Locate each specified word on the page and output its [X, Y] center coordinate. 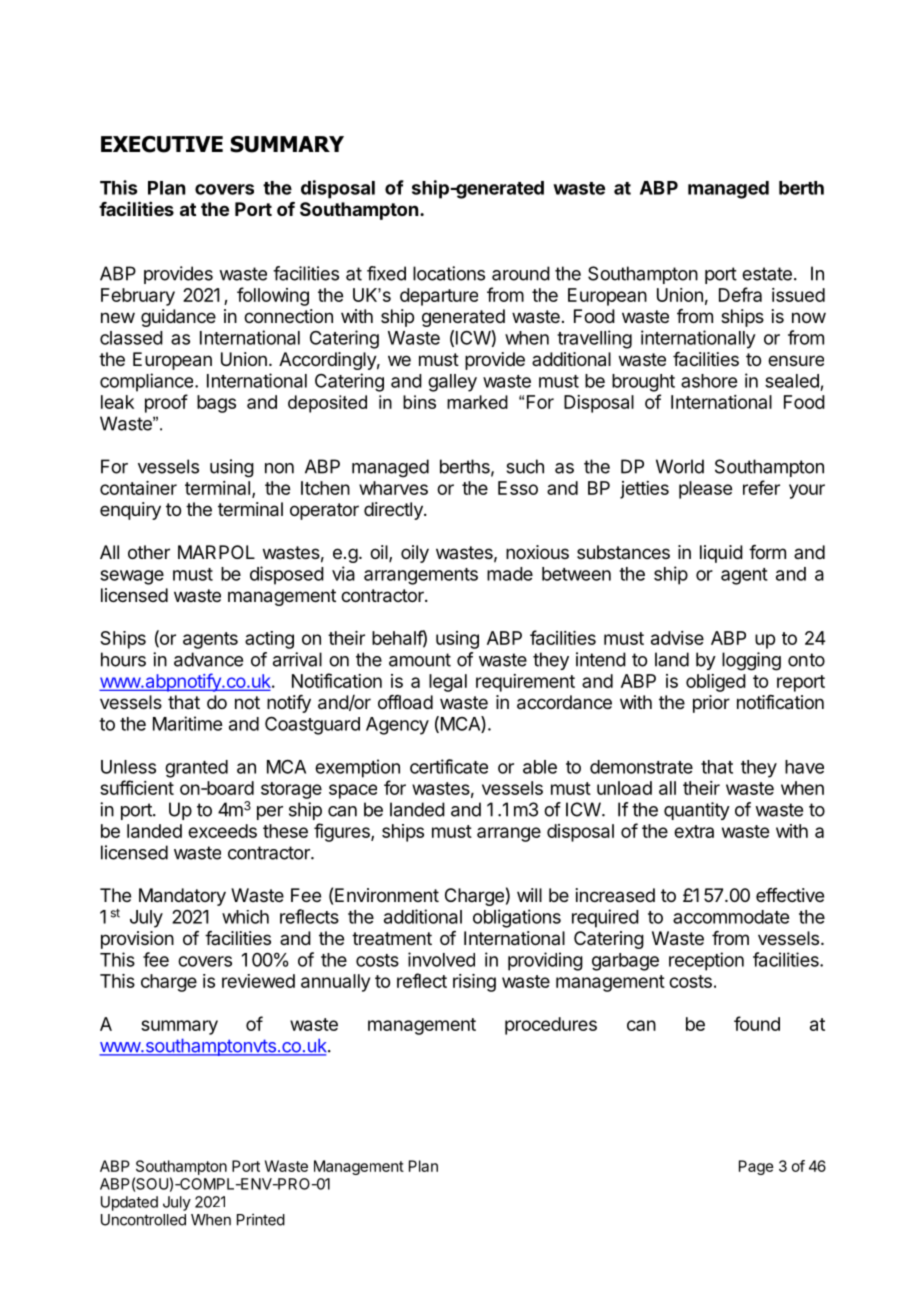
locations [449, 273]
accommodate [731, 917]
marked [477, 402]
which [245, 917]
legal [448, 683]
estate [767, 274]
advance [208, 659]
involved [441, 959]
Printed [261, 1219]
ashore [709, 381]
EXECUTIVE [162, 144]
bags [216, 404]
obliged [716, 683]
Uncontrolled [143, 1220]
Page [756, 1167]
